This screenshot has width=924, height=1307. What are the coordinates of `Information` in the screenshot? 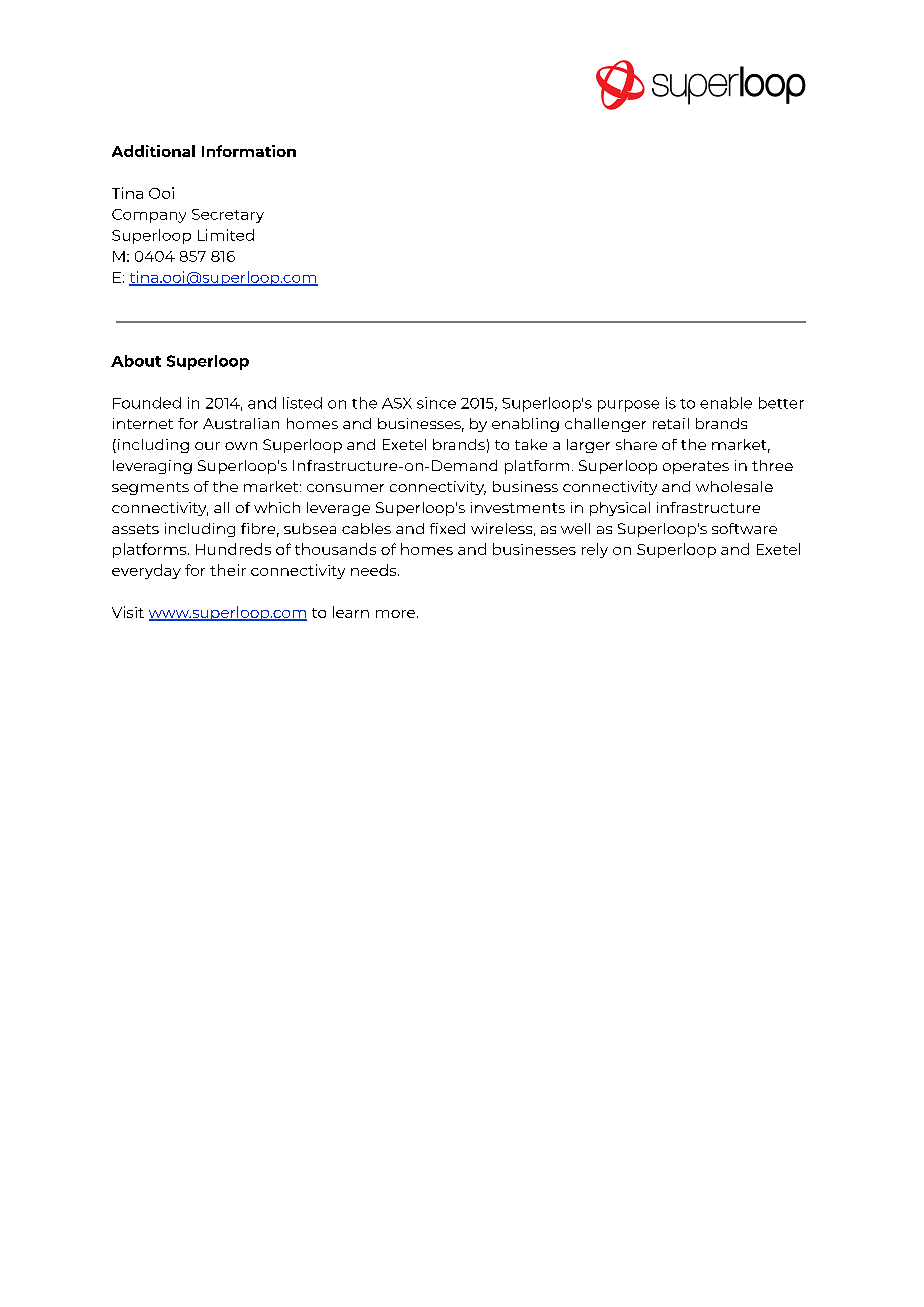 It's located at (249, 151).
